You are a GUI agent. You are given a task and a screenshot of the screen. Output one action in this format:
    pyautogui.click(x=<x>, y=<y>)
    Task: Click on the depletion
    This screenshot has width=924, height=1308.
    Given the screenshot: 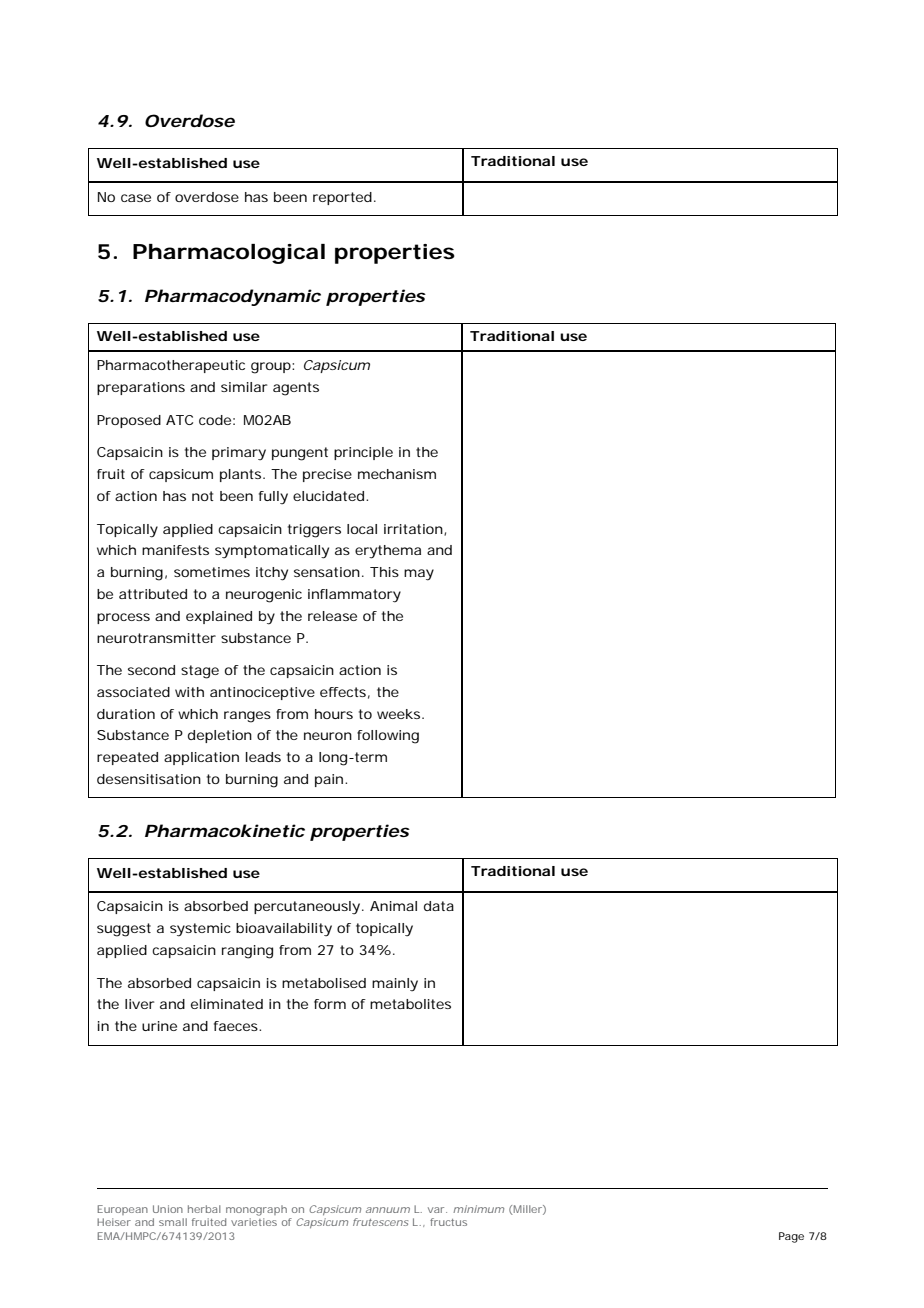 What is the action you would take?
    pyautogui.click(x=220, y=736)
